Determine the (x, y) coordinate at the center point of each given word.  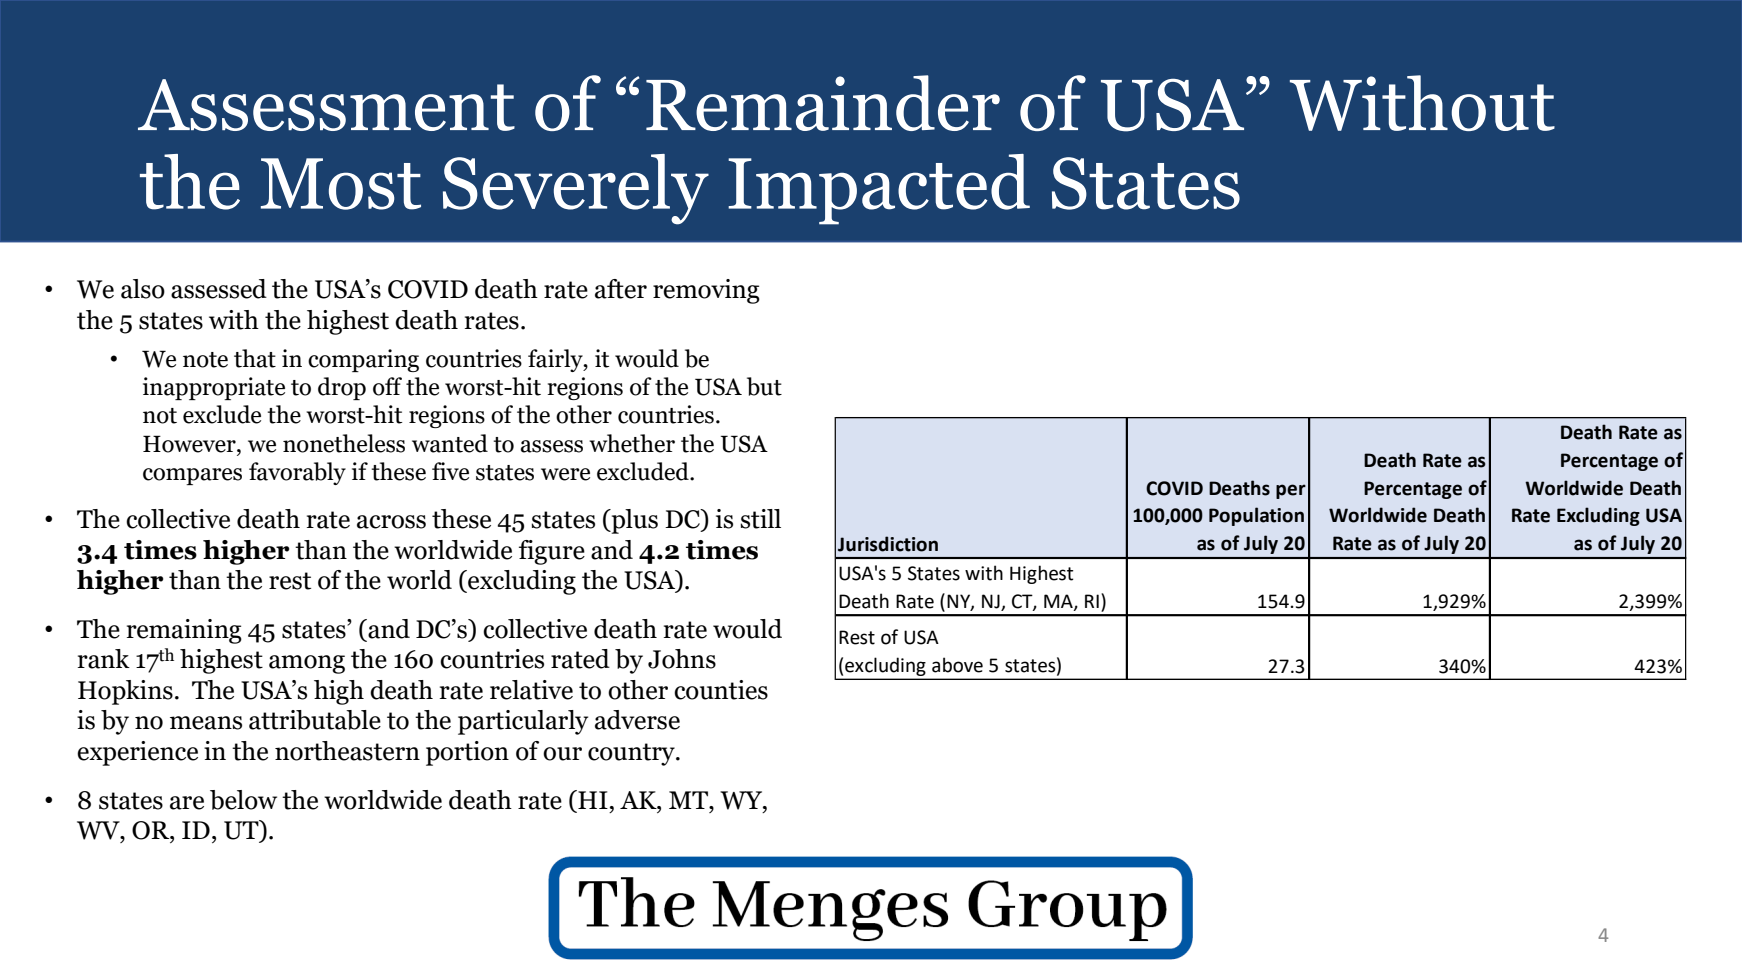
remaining (184, 631)
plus (633, 521)
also (143, 289)
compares (192, 476)
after (621, 289)
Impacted (879, 189)
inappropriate (214, 388)
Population (1256, 516)
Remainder (823, 103)
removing (706, 291)
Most (341, 184)
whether (632, 443)
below (243, 800)
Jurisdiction (888, 544)
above (957, 665)
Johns (682, 659)
